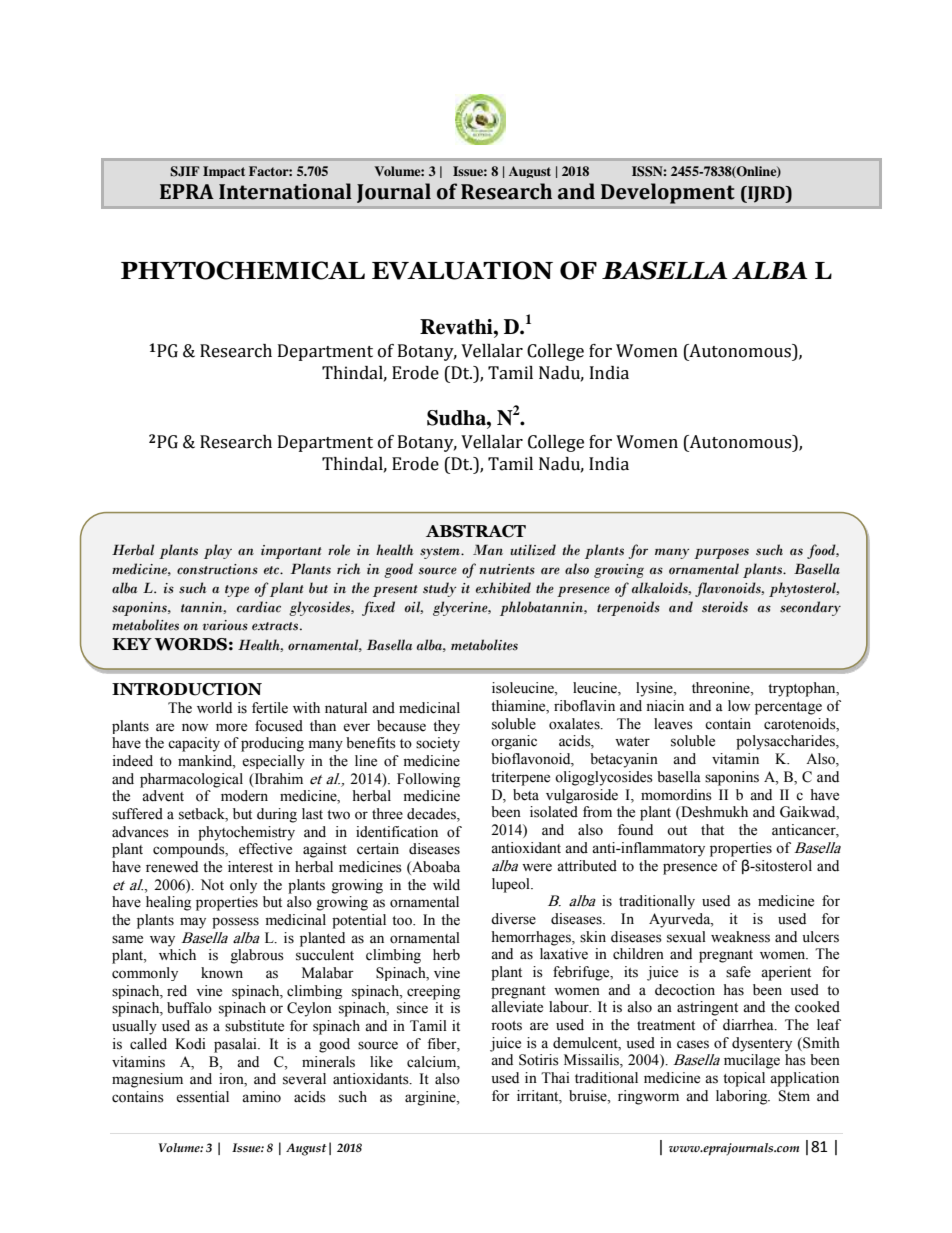 The width and height of the page is (952, 1233). What do you see at coordinates (810, 608) in the page?
I see `secondary` at bounding box center [810, 608].
